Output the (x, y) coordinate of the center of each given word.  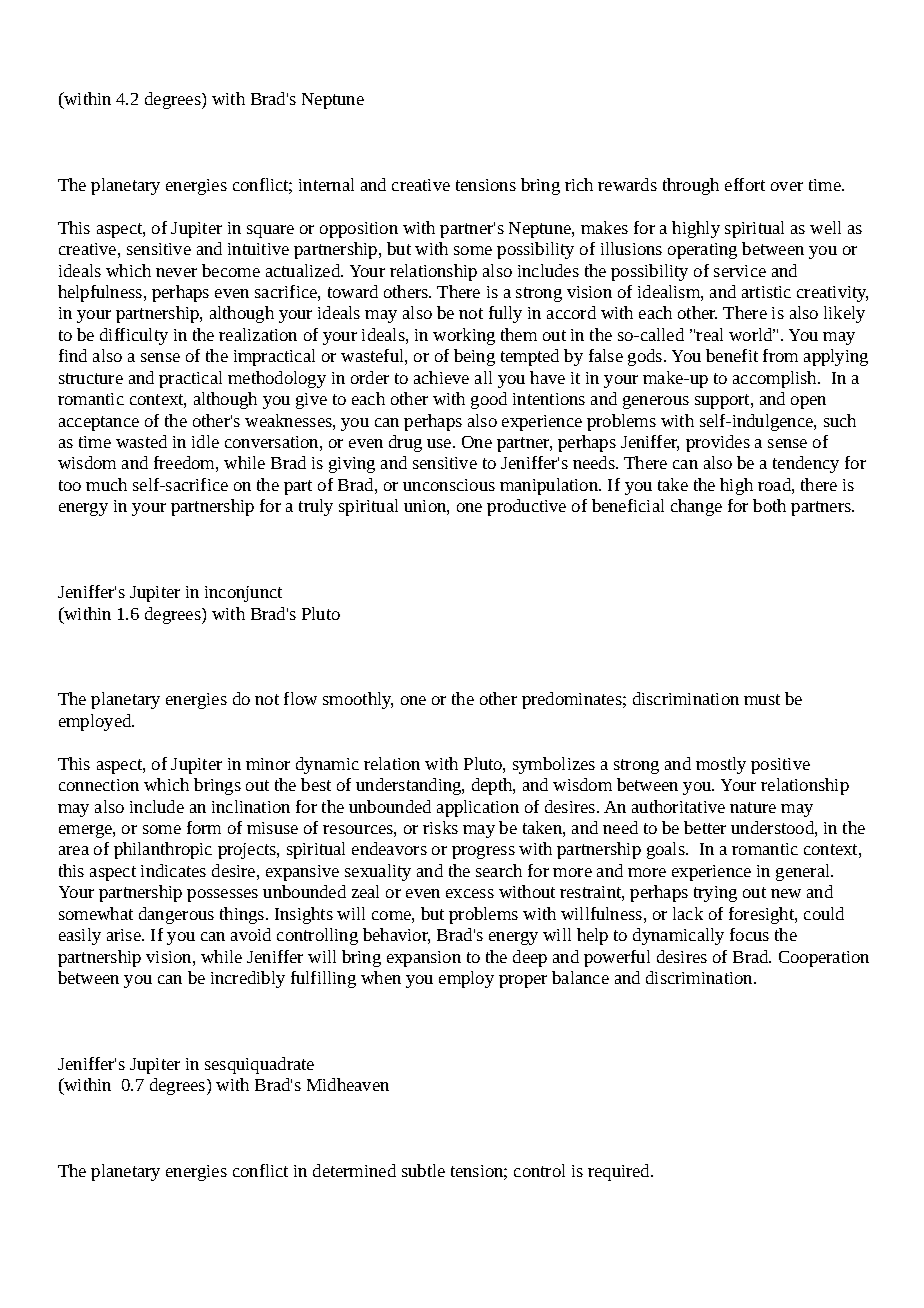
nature (753, 807)
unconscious (449, 485)
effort (745, 184)
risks (440, 827)
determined (354, 1170)
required (620, 1172)
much (106, 484)
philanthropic (163, 850)
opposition (359, 230)
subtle (423, 1170)
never (176, 272)
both (769, 505)
